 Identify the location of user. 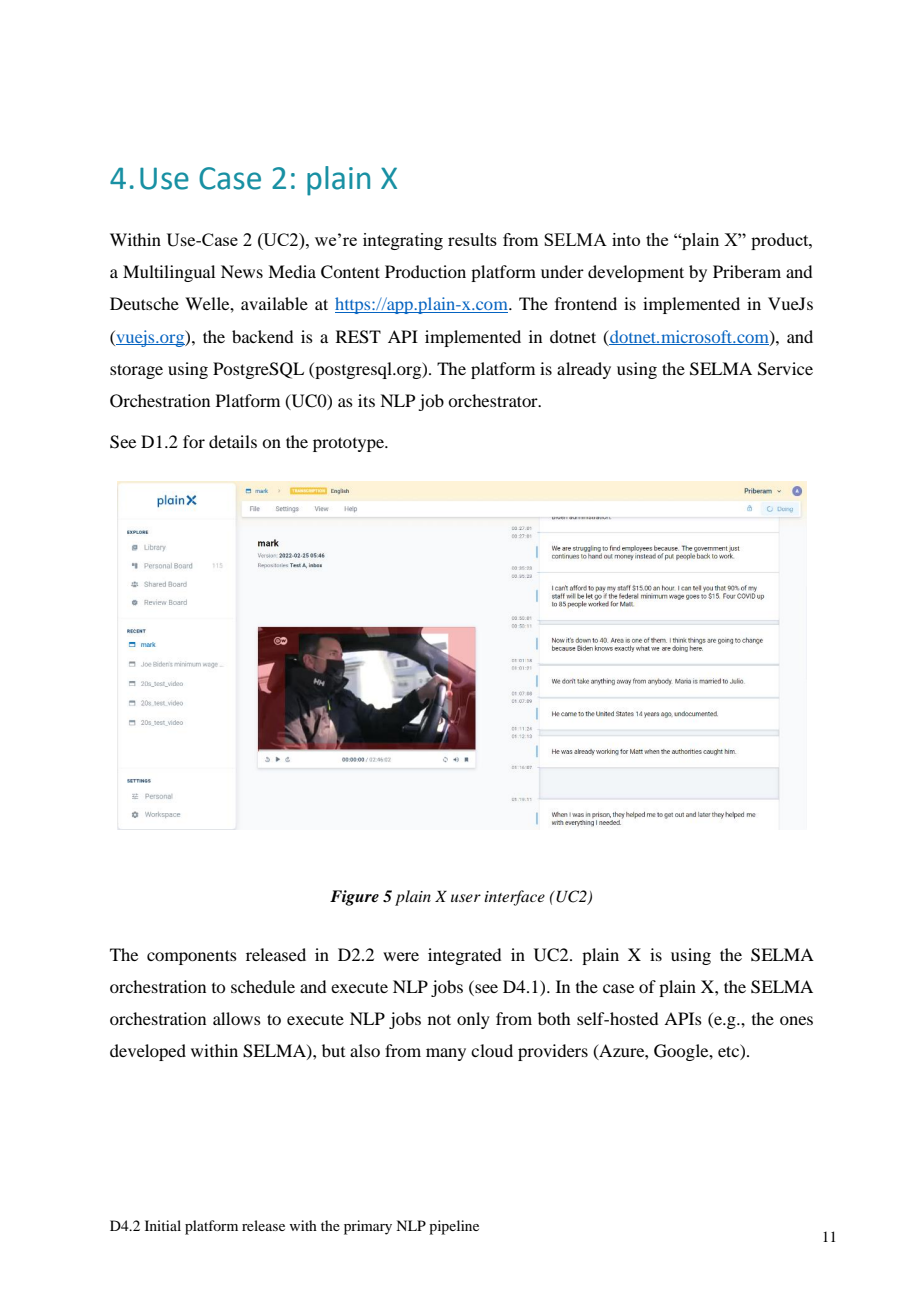
(466, 898).
